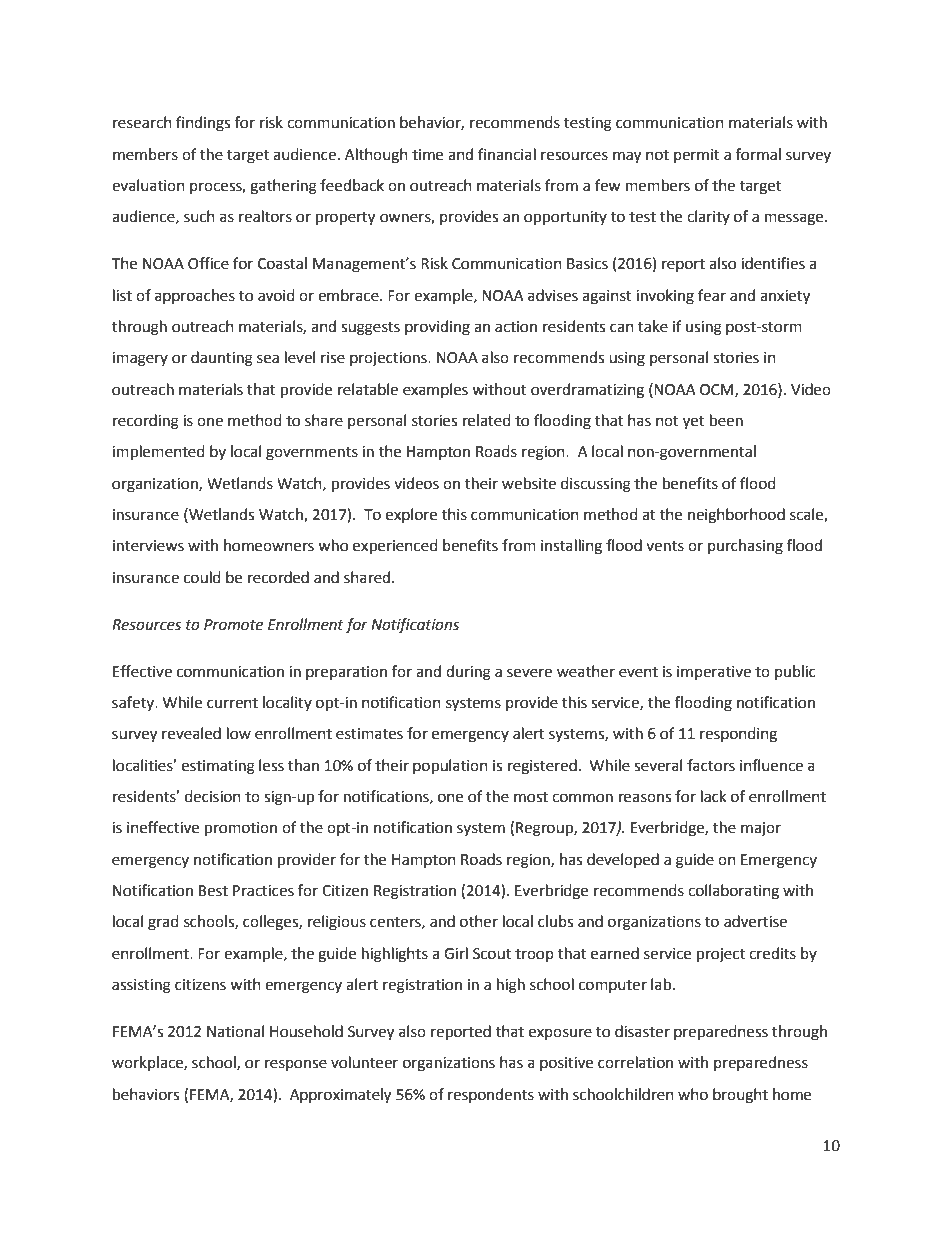 The width and height of the image is (952, 1233). What do you see at coordinates (203, 124) in the image?
I see `findings` at bounding box center [203, 124].
